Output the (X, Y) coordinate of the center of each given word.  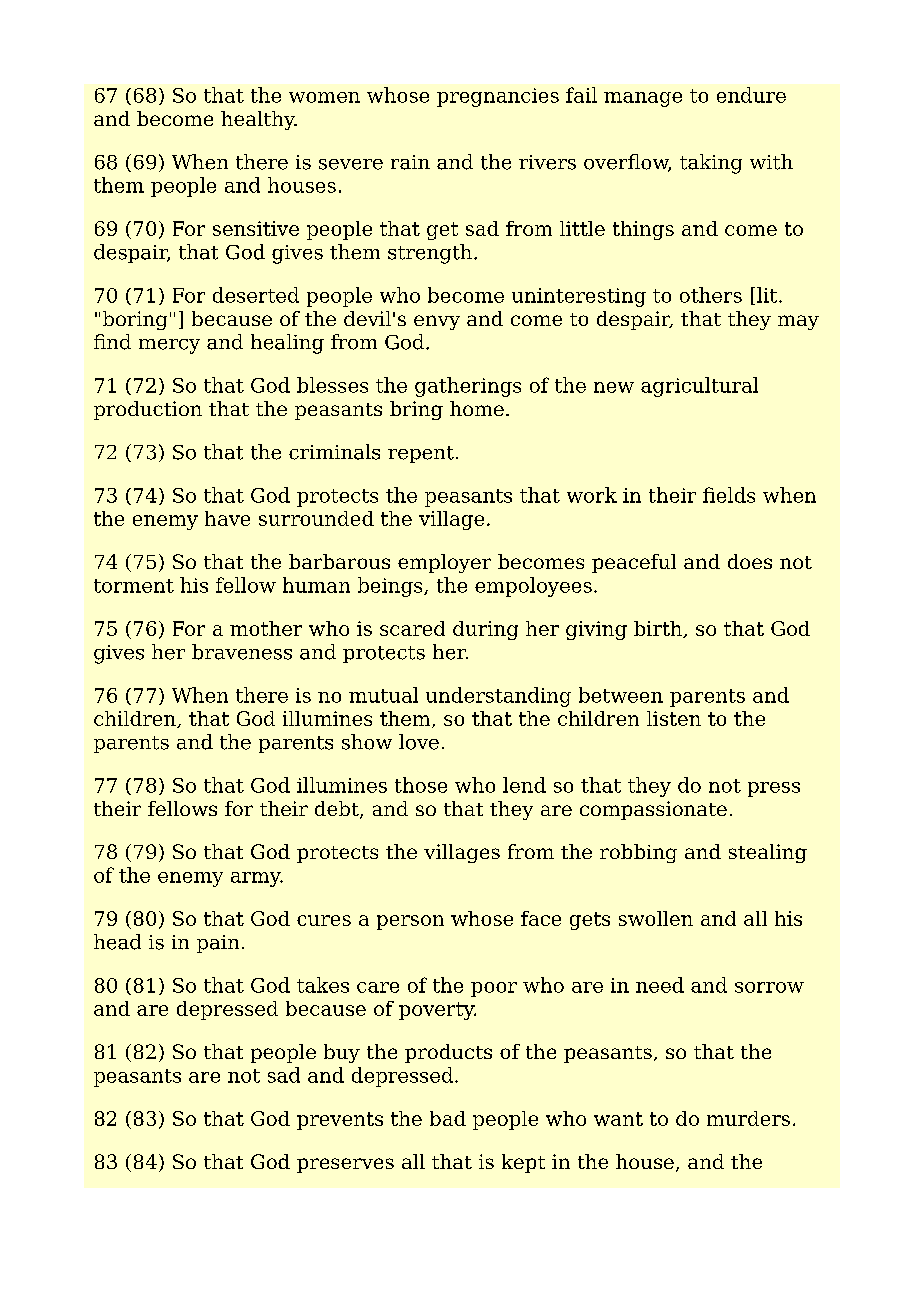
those (421, 785)
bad (448, 1118)
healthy (259, 120)
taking (711, 164)
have (227, 518)
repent (421, 454)
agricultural (699, 387)
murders (748, 1118)
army (257, 879)
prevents (340, 1121)
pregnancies (498, 97)
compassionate (653, 810)
